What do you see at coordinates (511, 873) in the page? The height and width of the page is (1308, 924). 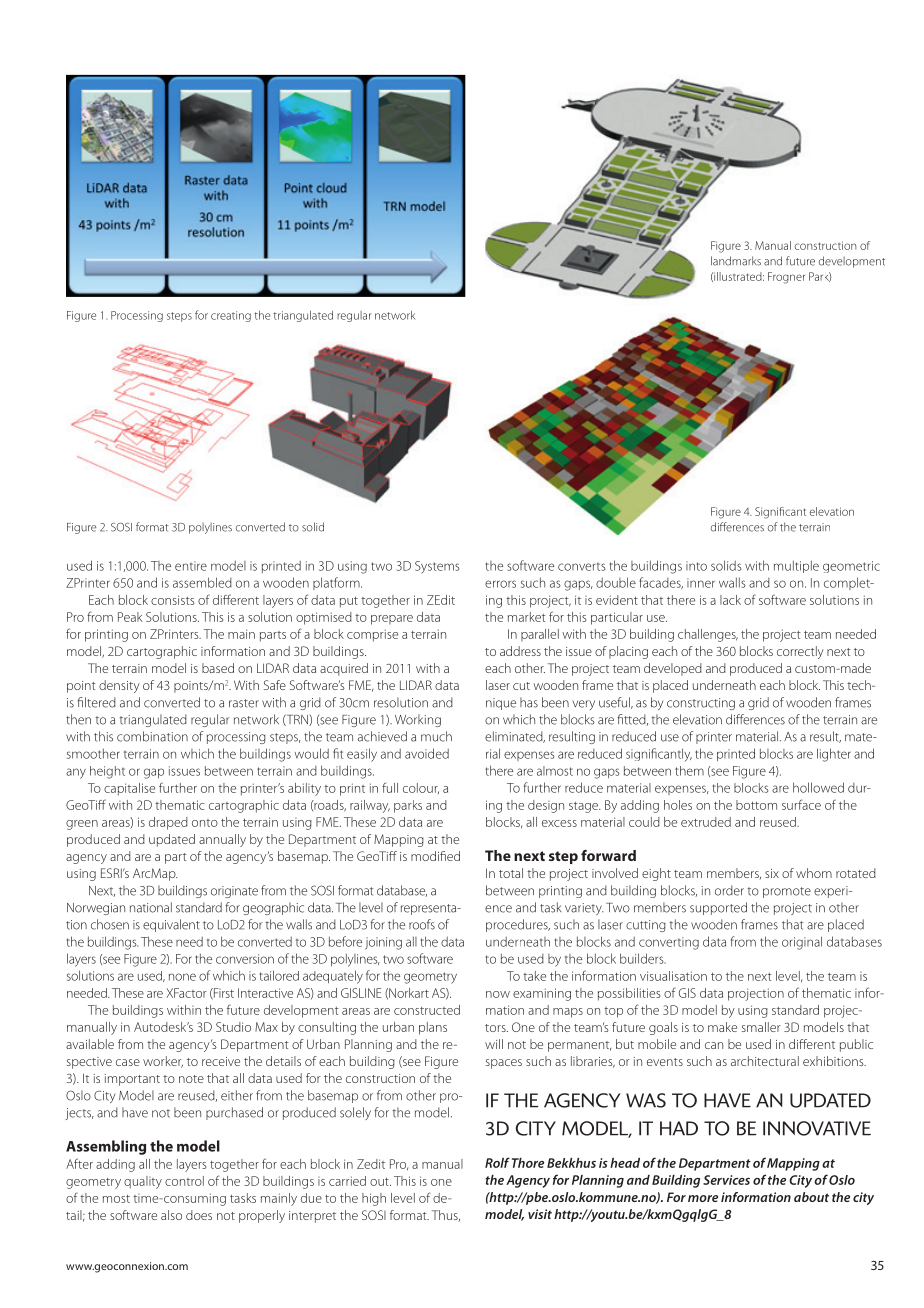 I see `total` at bounding box center [511, 873].
